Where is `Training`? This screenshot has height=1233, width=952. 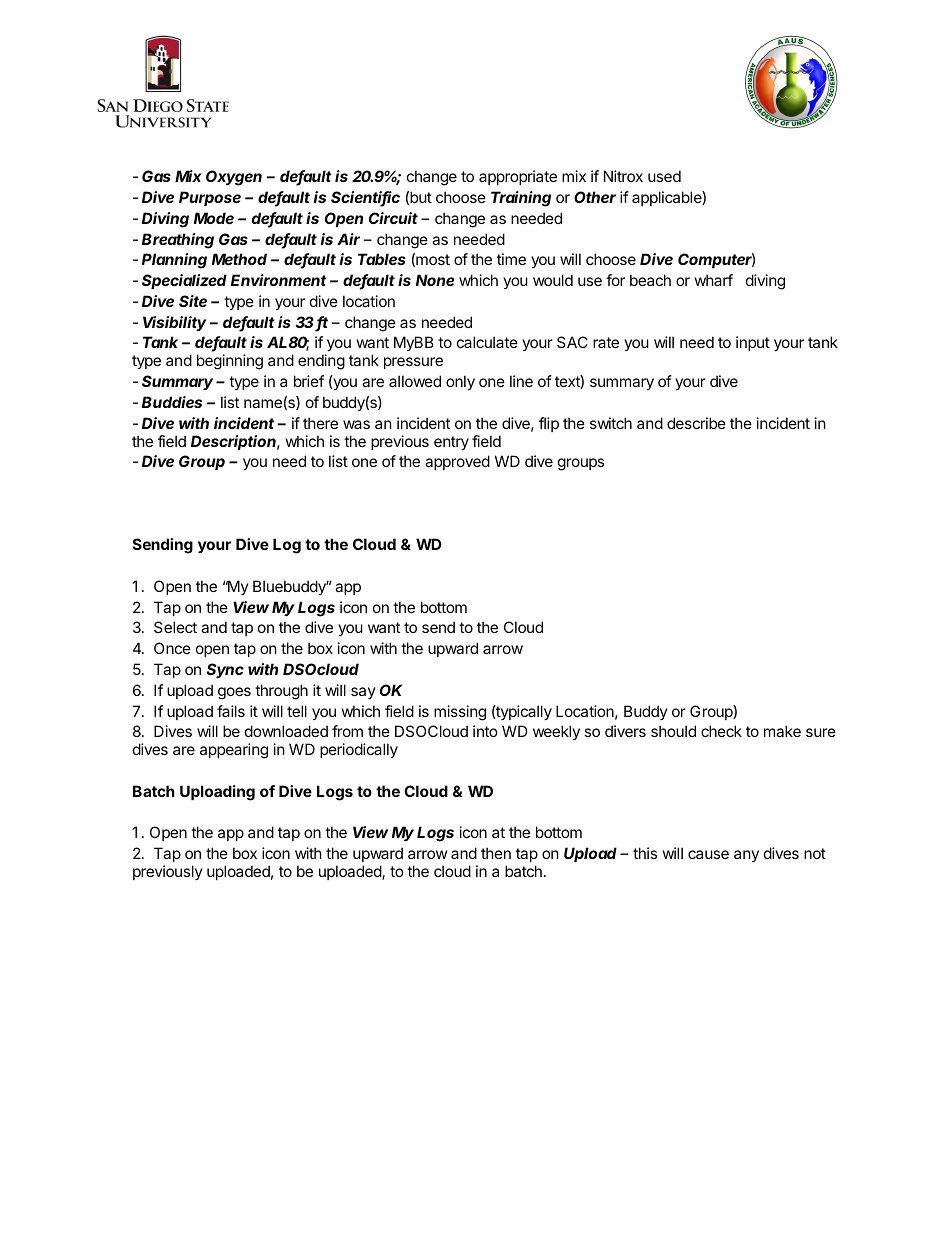 Training is located at coordinates (521, 199).
